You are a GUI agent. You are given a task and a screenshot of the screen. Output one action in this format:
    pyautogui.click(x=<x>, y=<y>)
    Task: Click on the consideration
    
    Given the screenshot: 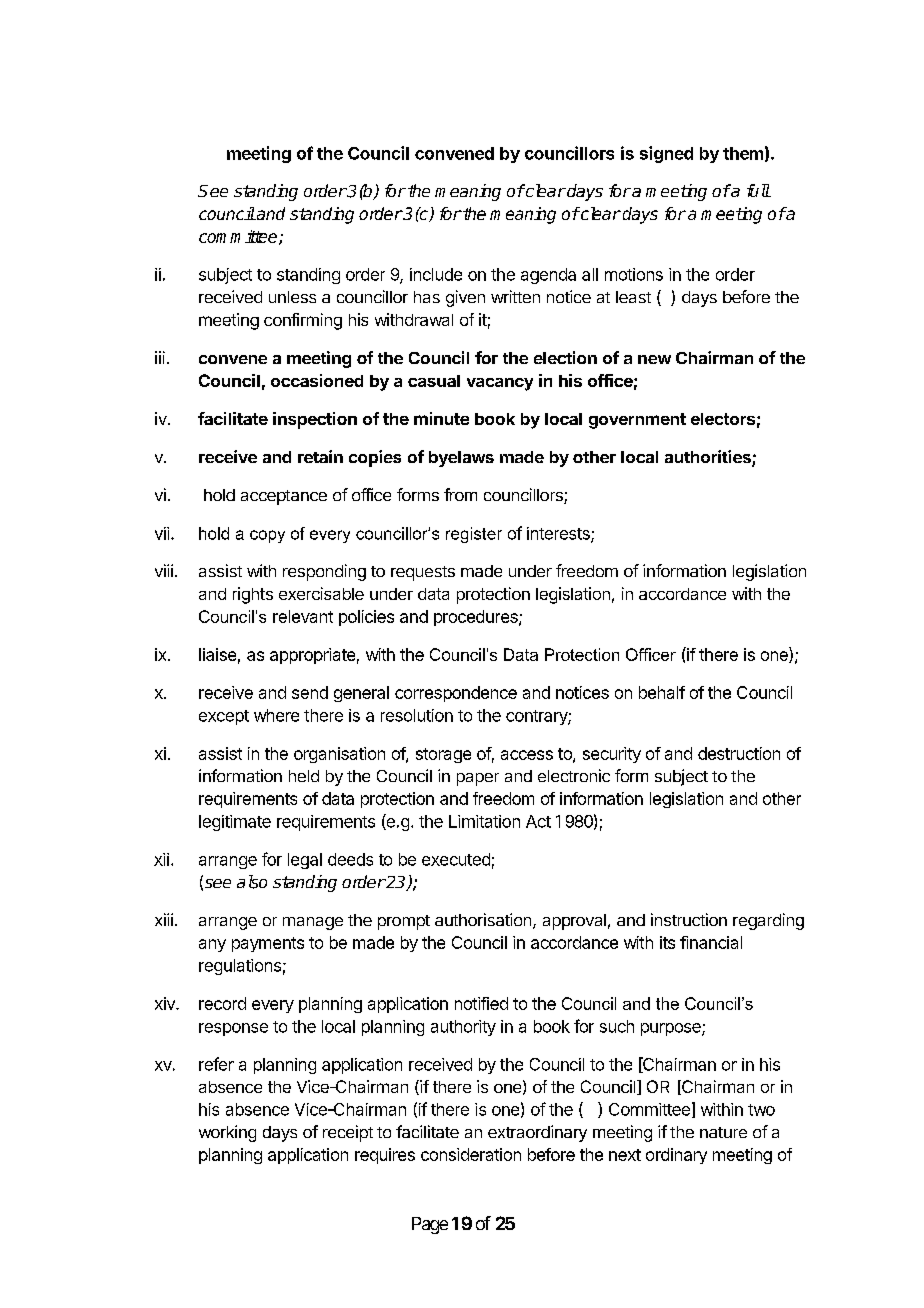 What is the action you would take?
    pyautogui.click(x=471, y=1154)
